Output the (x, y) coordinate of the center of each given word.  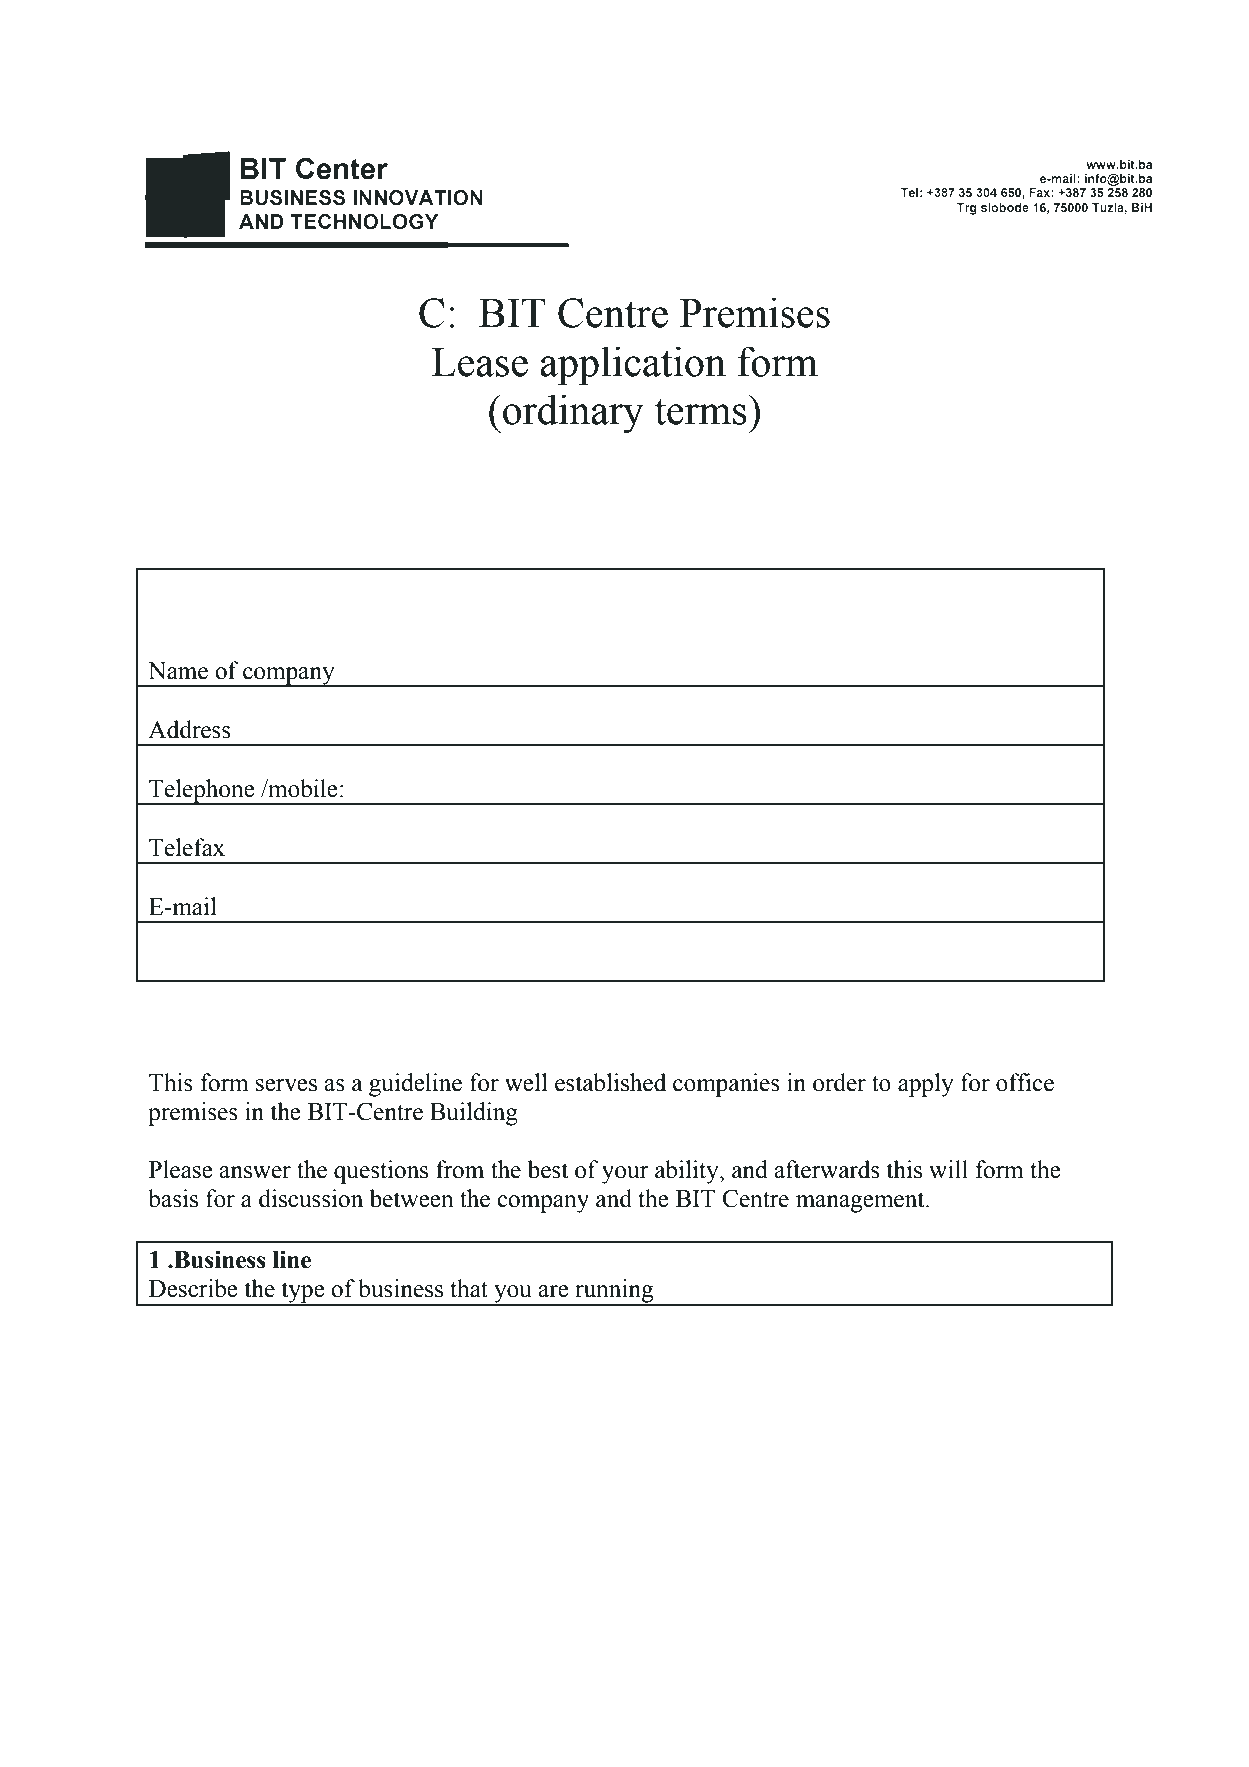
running (614, 1292)
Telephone (202, 792)
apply (926, 1085)
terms (701, 411)
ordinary (573, 413)
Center (342, 168)
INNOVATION (418, 198)
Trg (967, 209)
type (303, 1293)
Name (178, 671)
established (610, 1082)
